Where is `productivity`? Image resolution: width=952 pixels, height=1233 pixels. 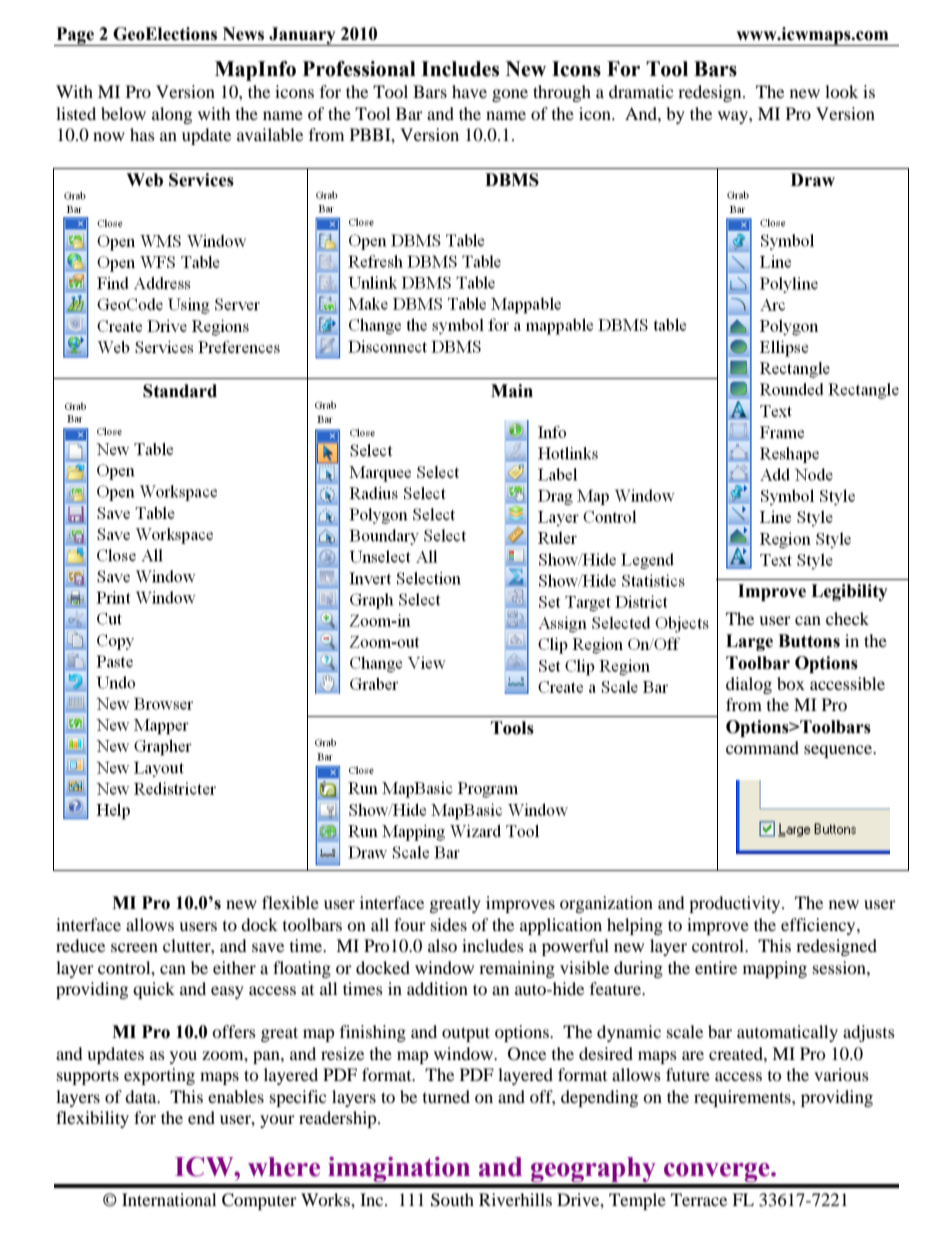 productivity is located at coordinates (736, 904).
